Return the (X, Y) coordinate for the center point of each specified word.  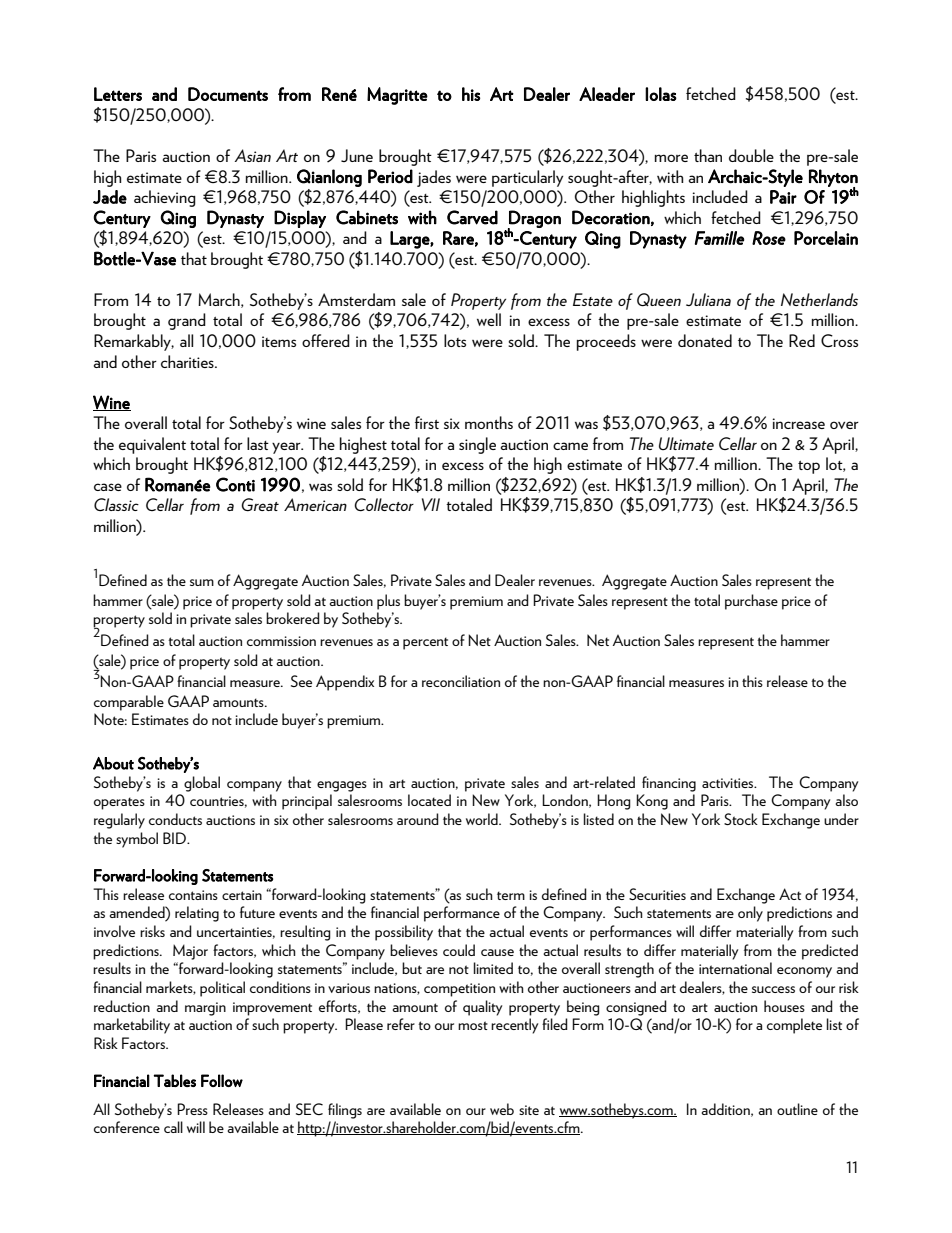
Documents (228, 94)
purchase (751, 602)
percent (425, 643)
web (502, 1109)
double (751, 155)
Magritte (397, 96)
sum (202, 582)
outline (797, 1109)
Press (192, 1109)
